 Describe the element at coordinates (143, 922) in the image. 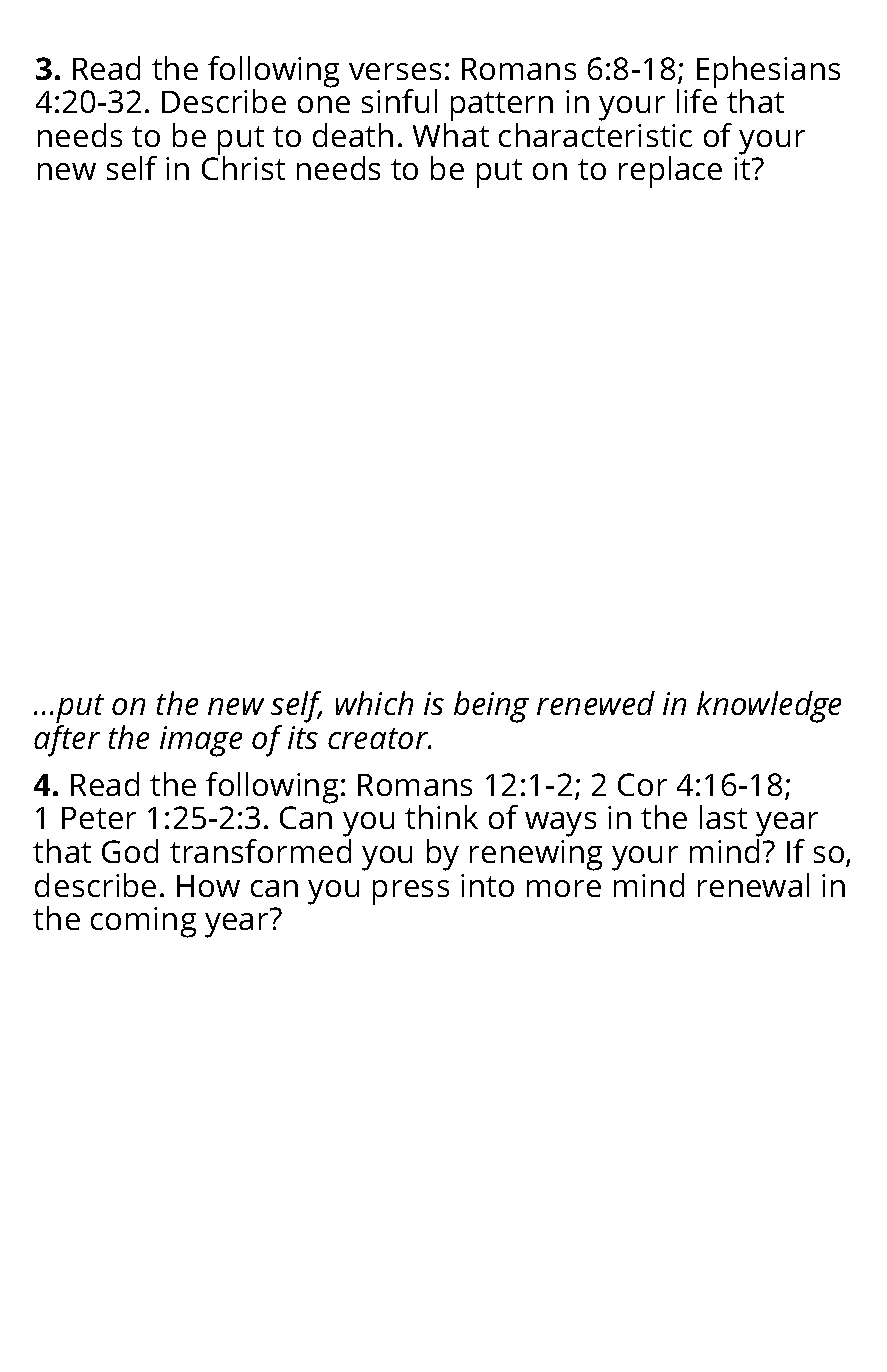

I see `coming` at that location.
